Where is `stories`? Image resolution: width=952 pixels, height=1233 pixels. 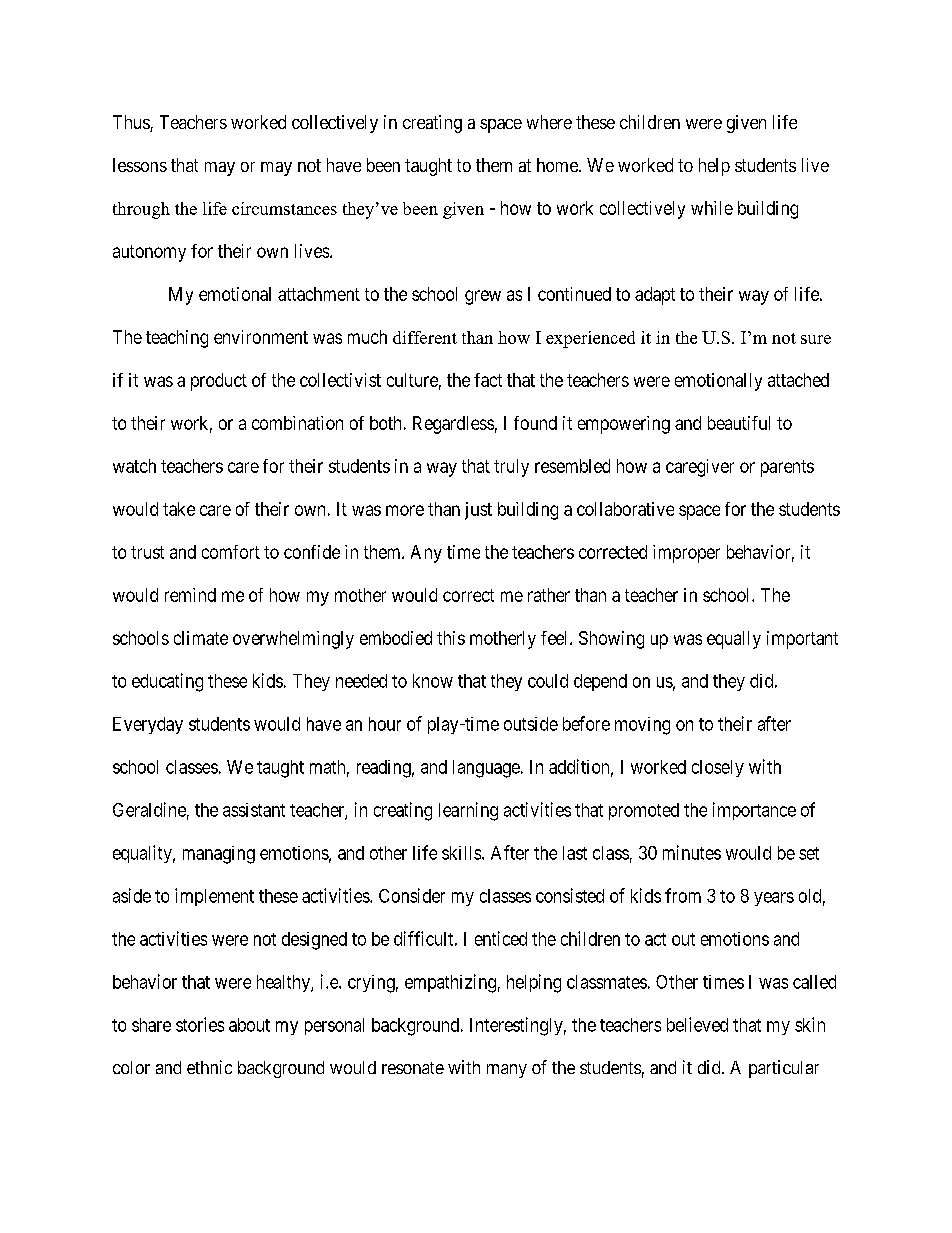 stories is located at coordinates (200, 1024).
